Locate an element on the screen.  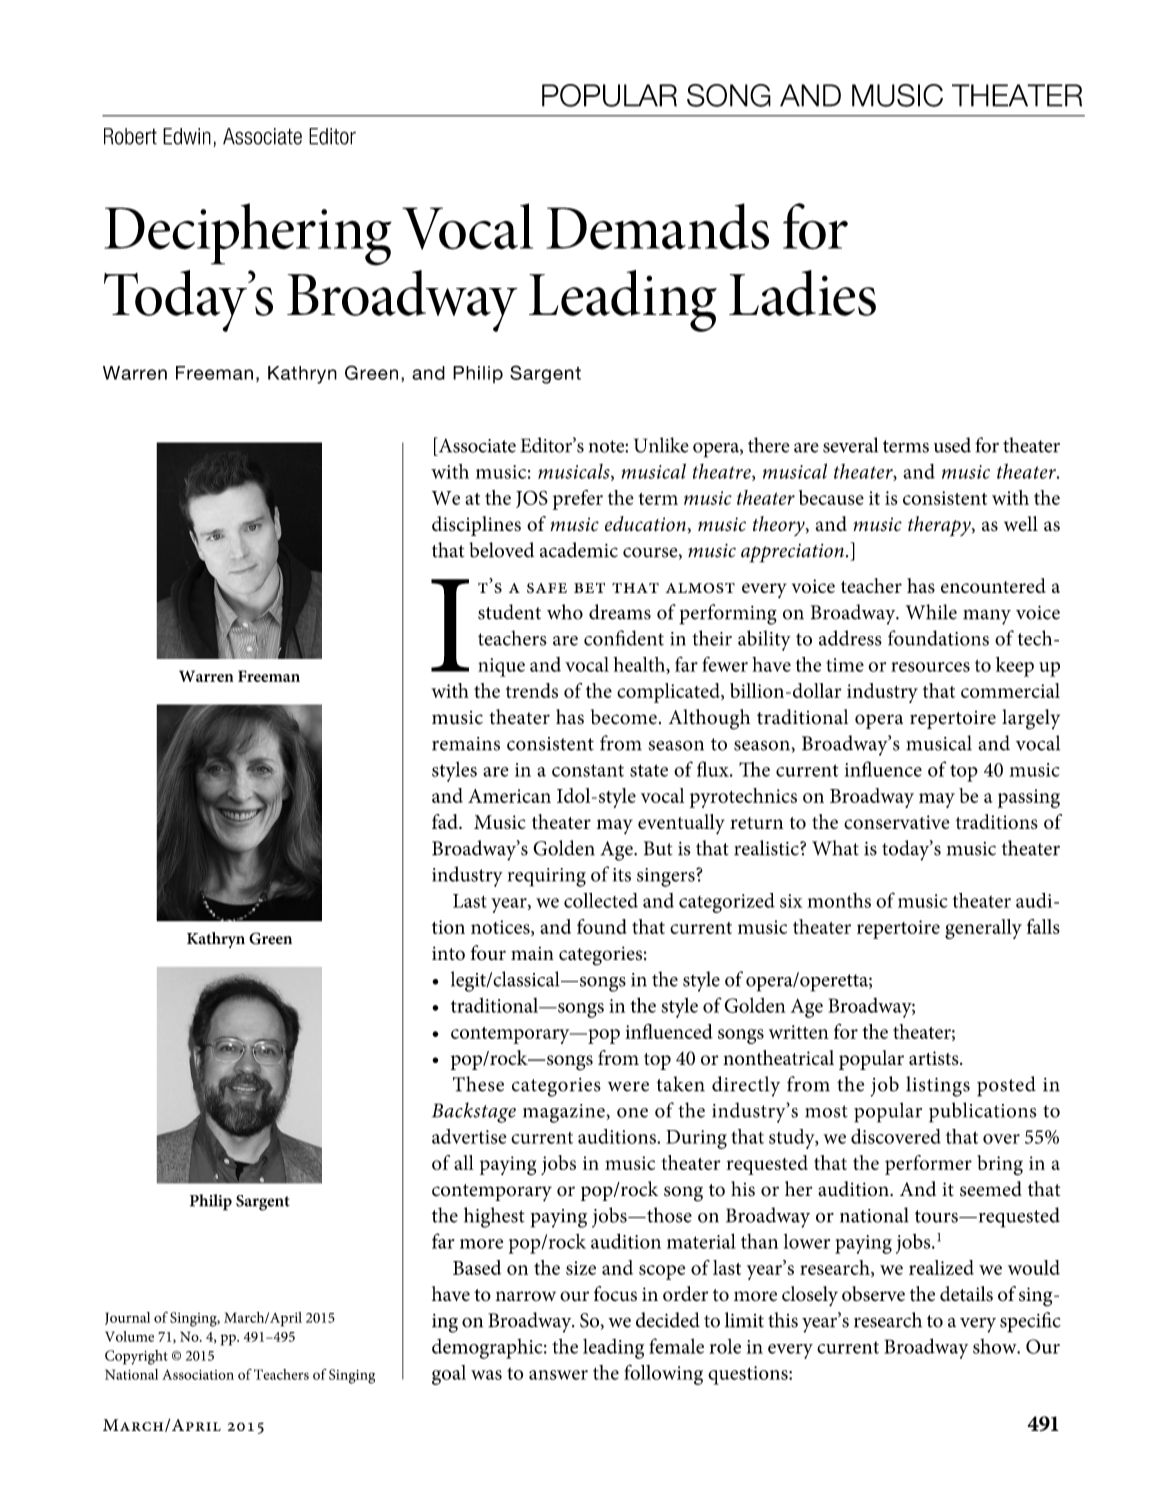
constant is located at coordinates (588, 770).
